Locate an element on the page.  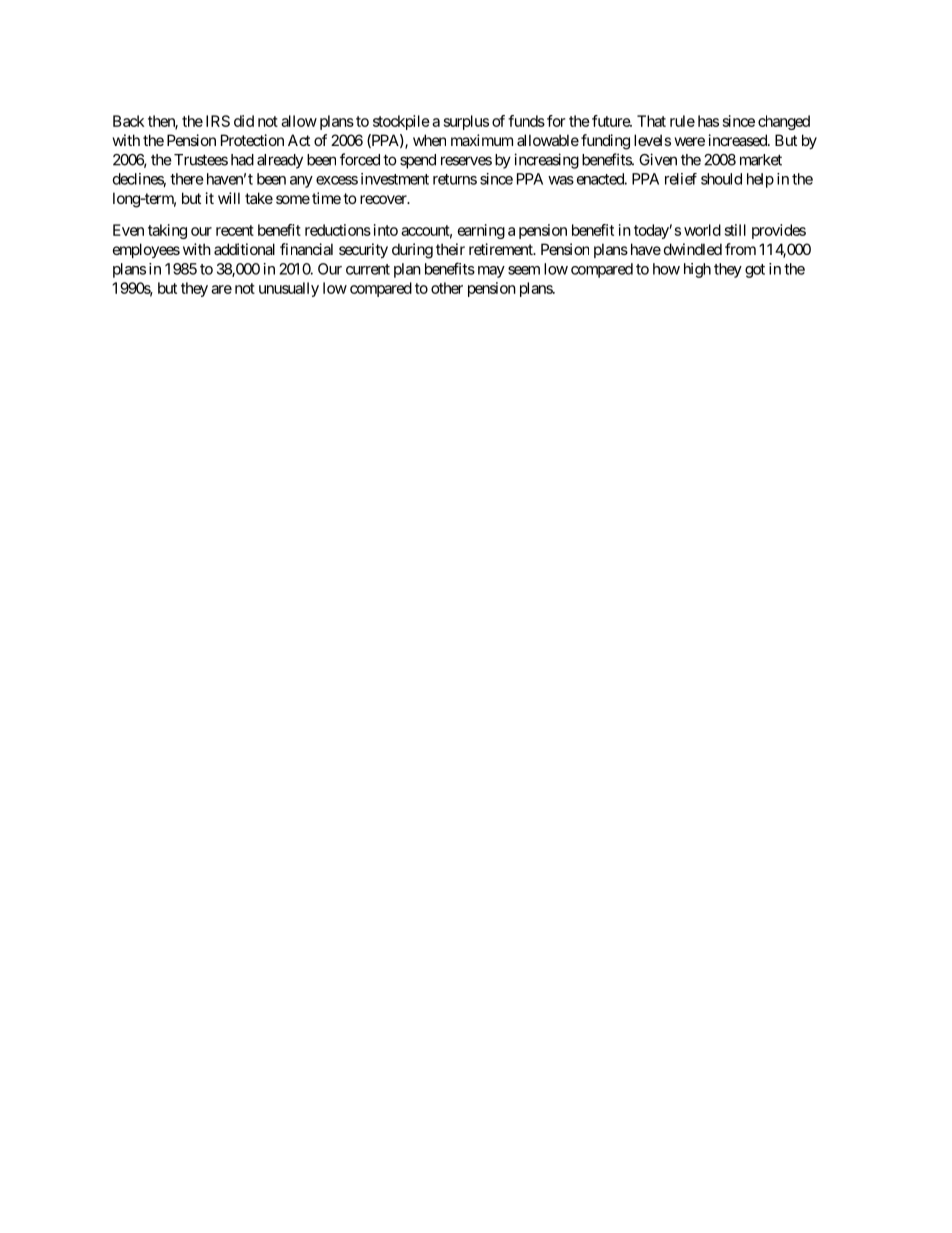
high is located at coordinates (697, 270).
